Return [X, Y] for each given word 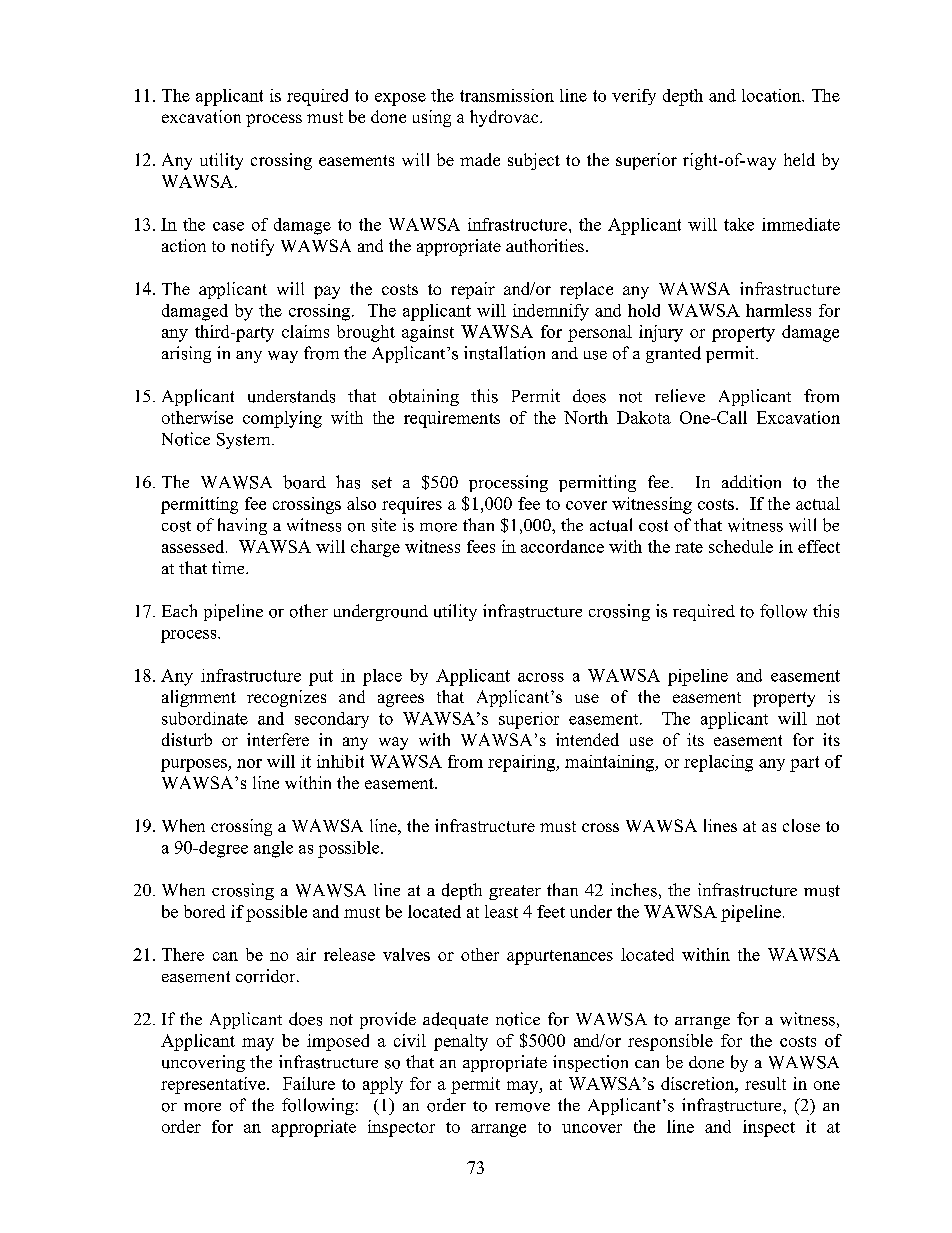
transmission [507, 95]
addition [751, 482]
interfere [278, 739]
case [228, 226]
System [245, 441]
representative [214, 1085]
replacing [718, 763]
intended [587, 739]
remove [522, 1107]
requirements [452, 419]
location [772, 95]
